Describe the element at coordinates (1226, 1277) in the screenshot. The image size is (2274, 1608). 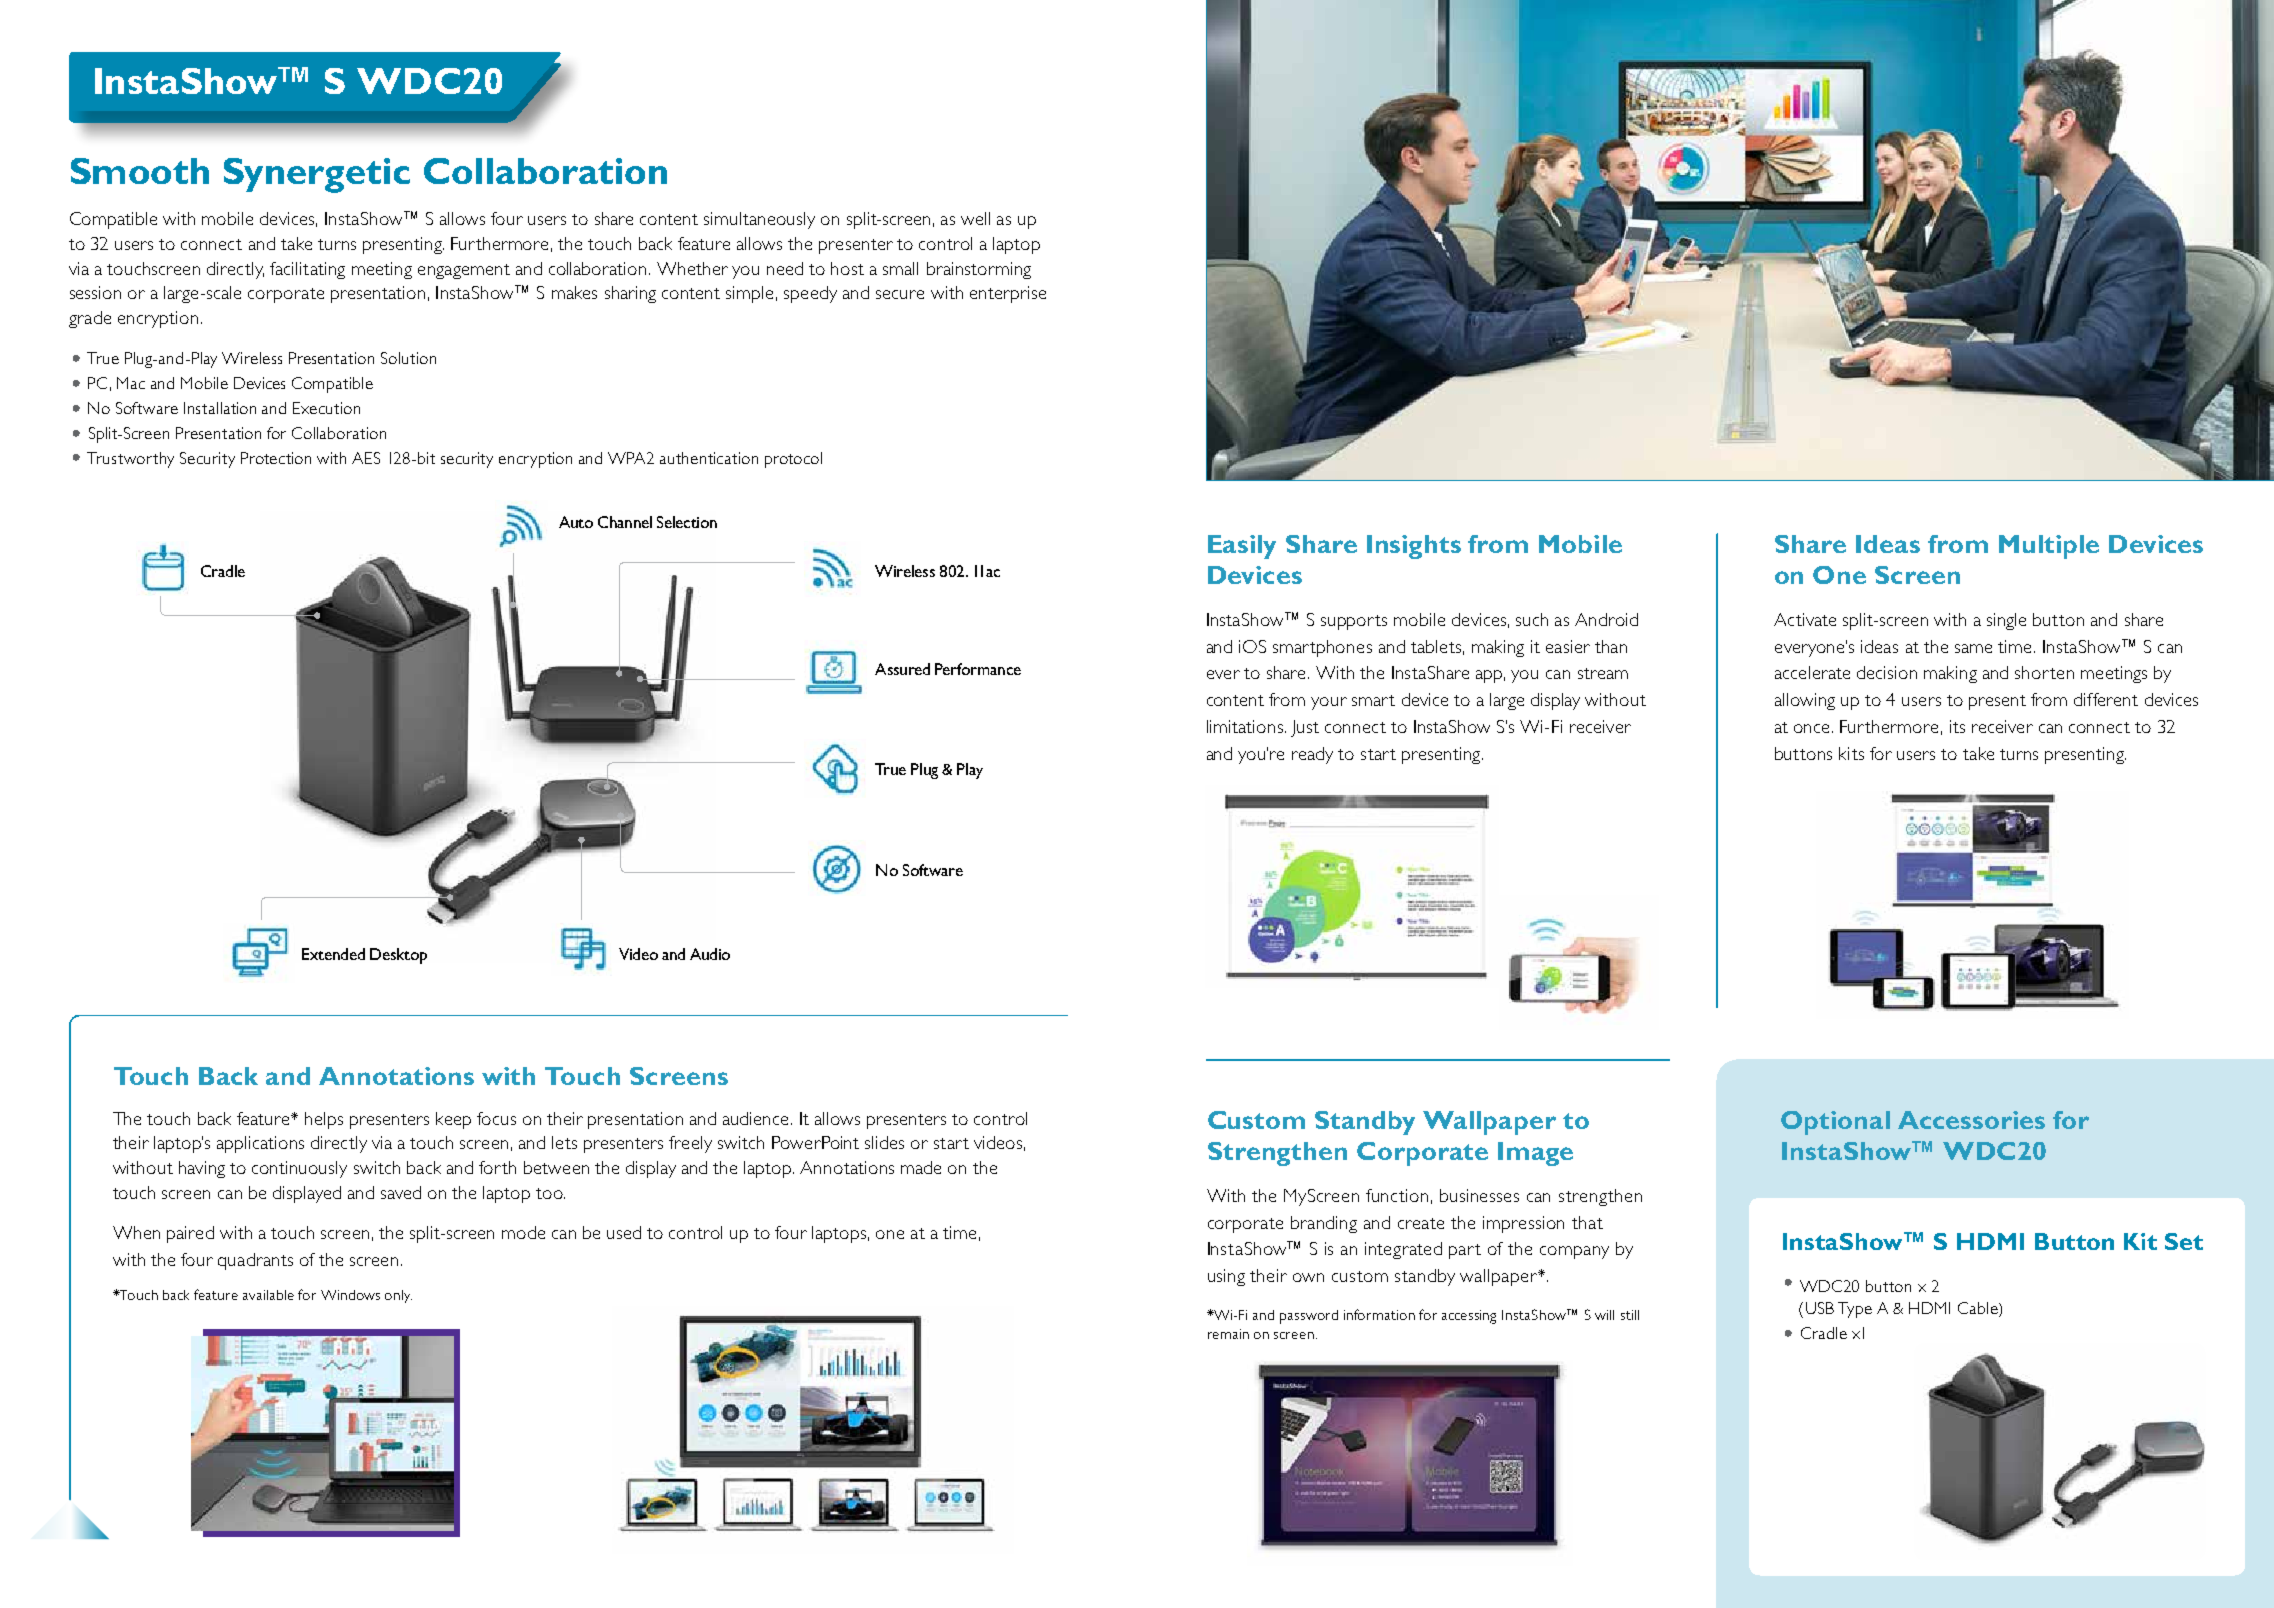
I see `using` at that location.
